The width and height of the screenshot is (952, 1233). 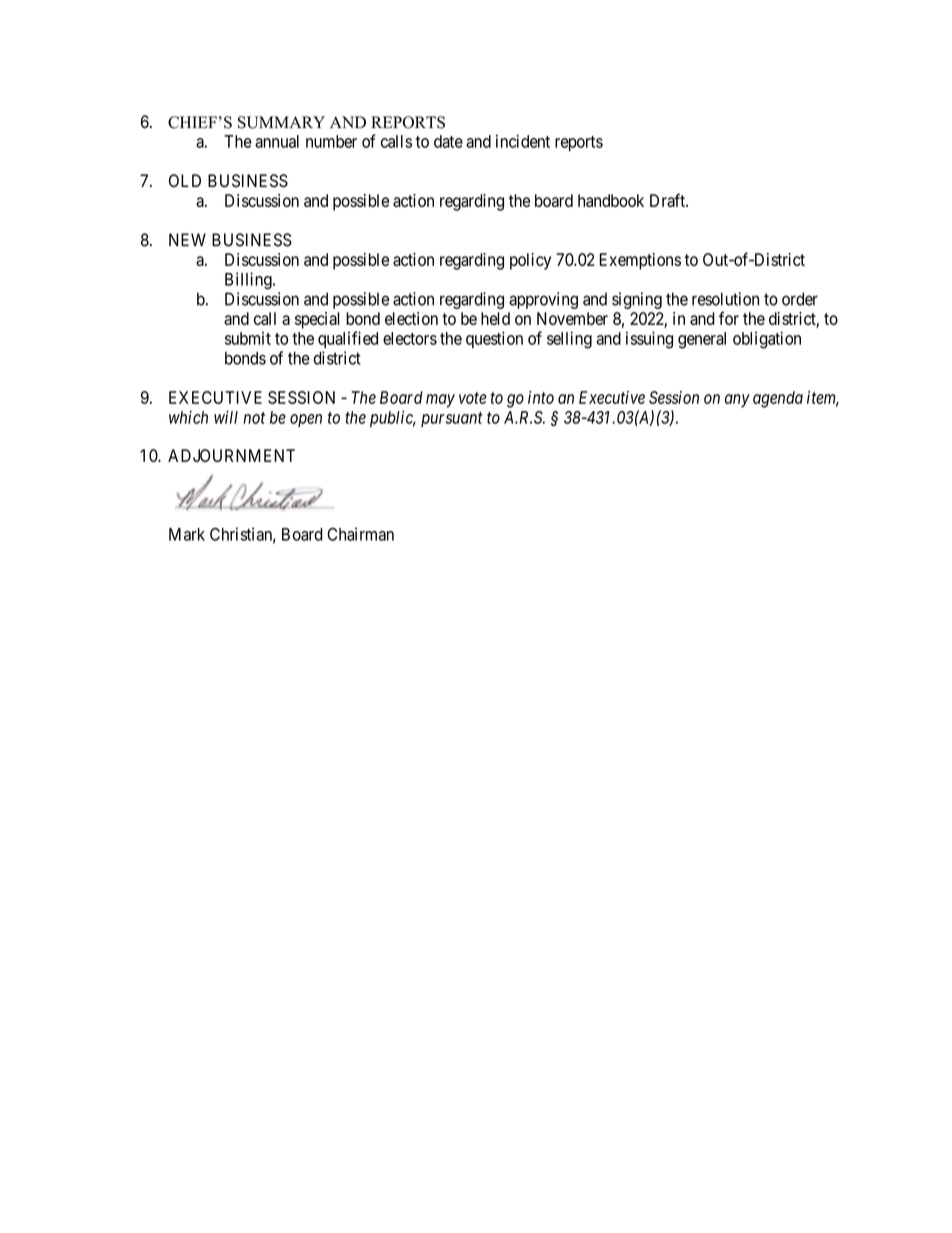 What do you see at coordinates (523, 141) in the screenshot?
I see `incident` at bounding box center [523, 141].
